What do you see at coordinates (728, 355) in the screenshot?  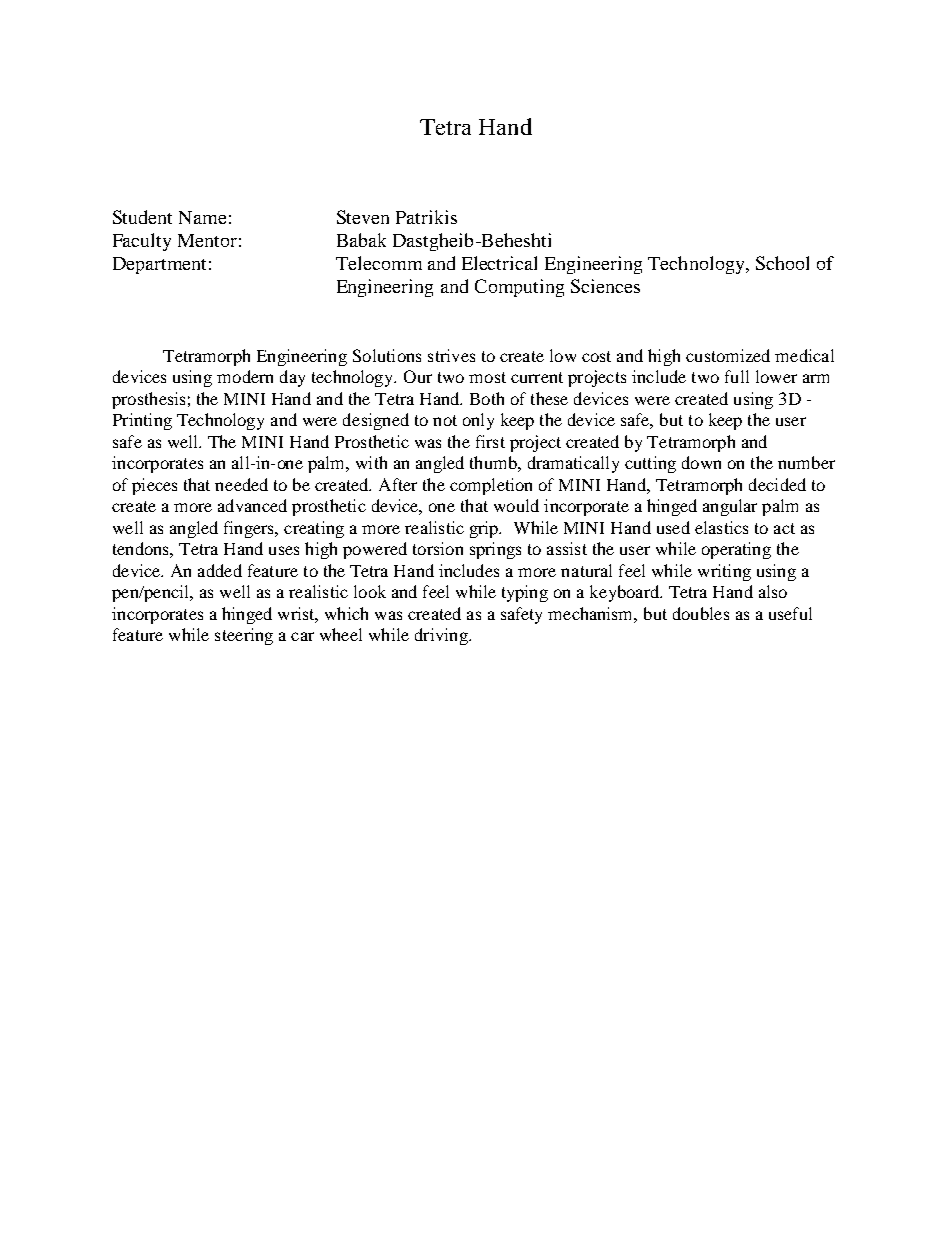 I see `customized` at bounding box center [728, 355].
